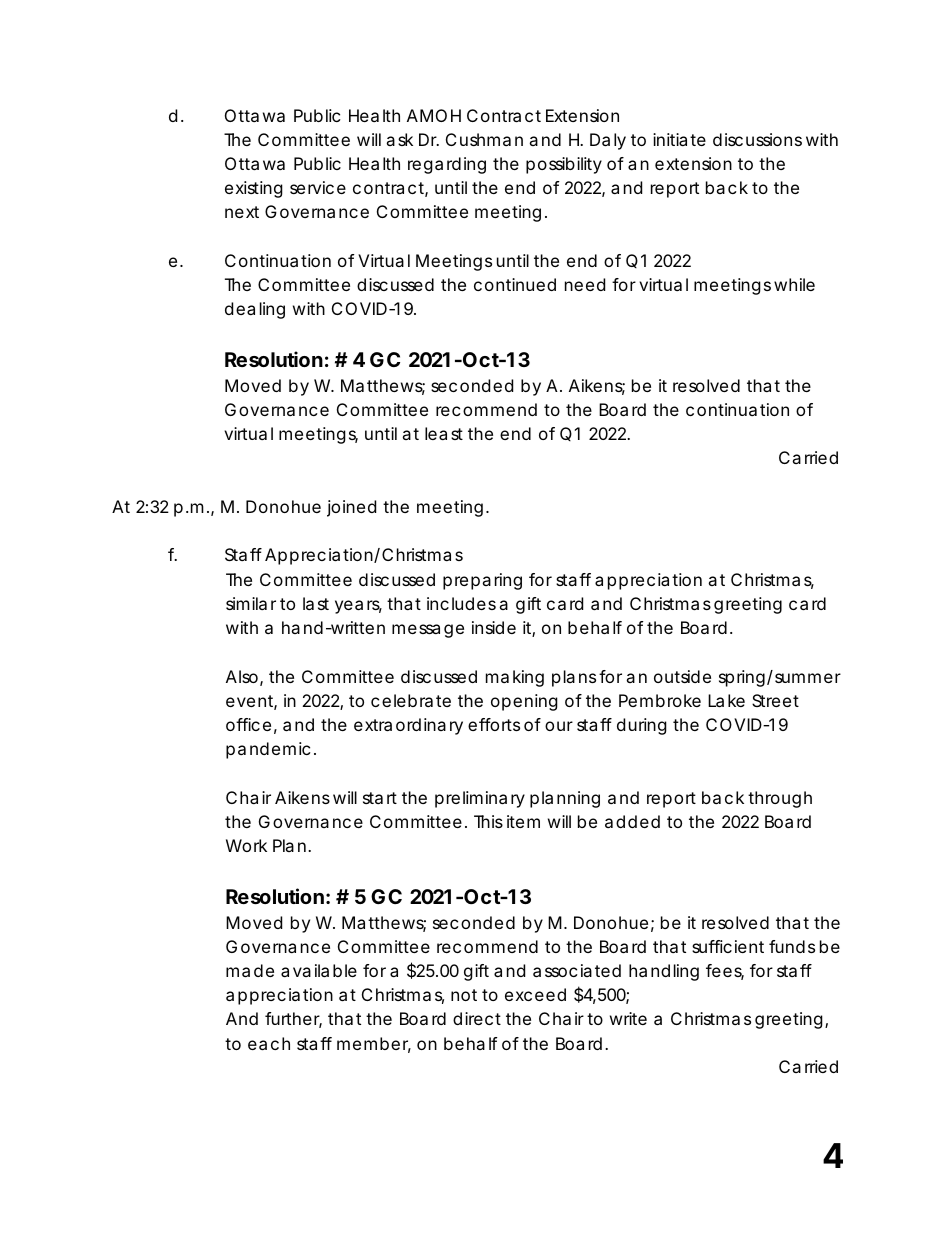  Describe the element at coordinates (535, 994) in the screenshot. I see `exceed` at that location.
